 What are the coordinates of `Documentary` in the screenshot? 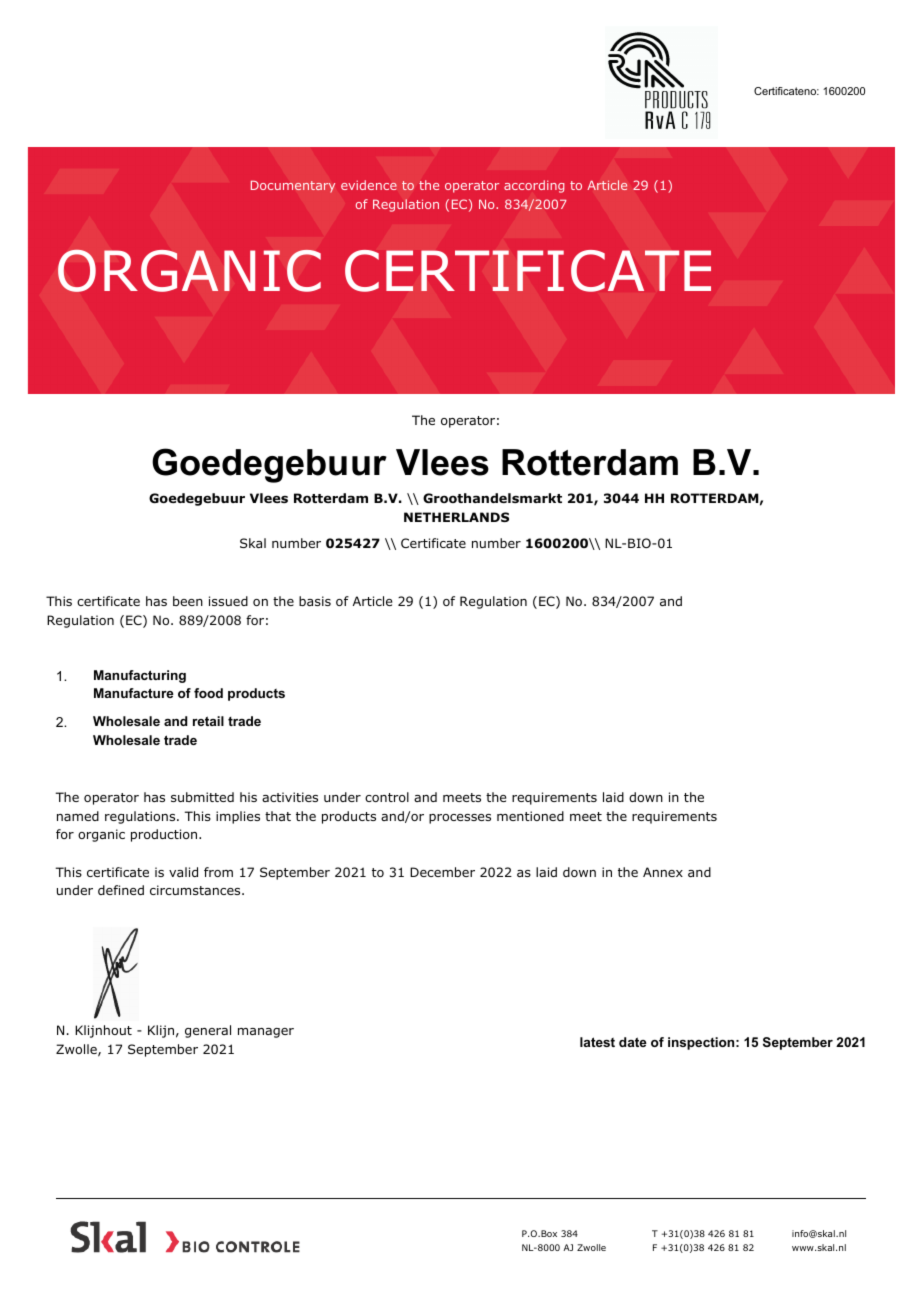 It's located at (293, 186).
